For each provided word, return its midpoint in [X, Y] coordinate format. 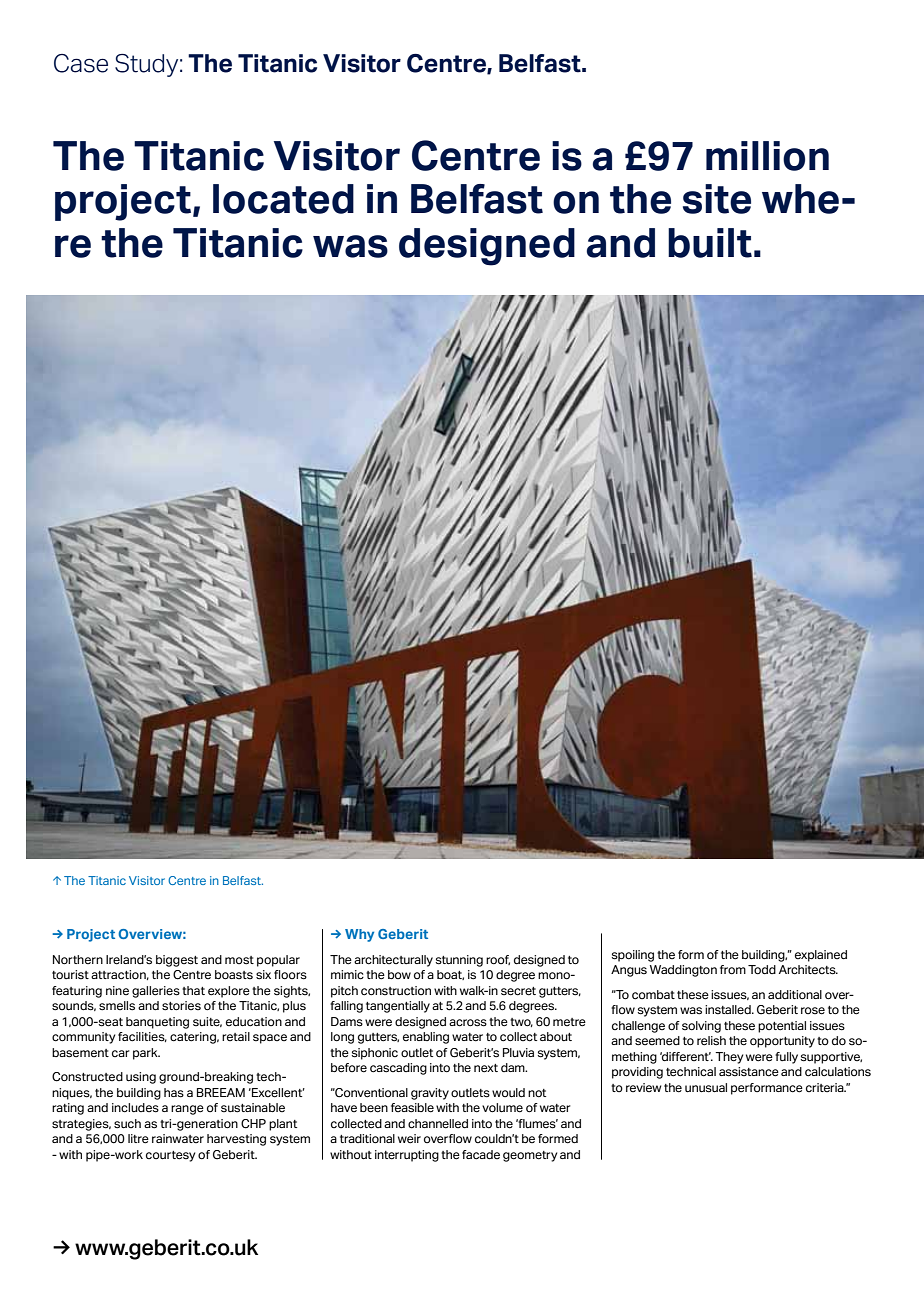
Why [359, 935]
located [283, 199]
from [733, 969]
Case [81, 63]
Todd [762, 969]
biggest [177, 961]
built [710, 243]
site [717, 199]
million [767, 156]
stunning [459, 961]
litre [138, 1139]
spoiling [633, 956]
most [239, 960]
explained [821, 956]
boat [450, 975]
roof [498, 960]
